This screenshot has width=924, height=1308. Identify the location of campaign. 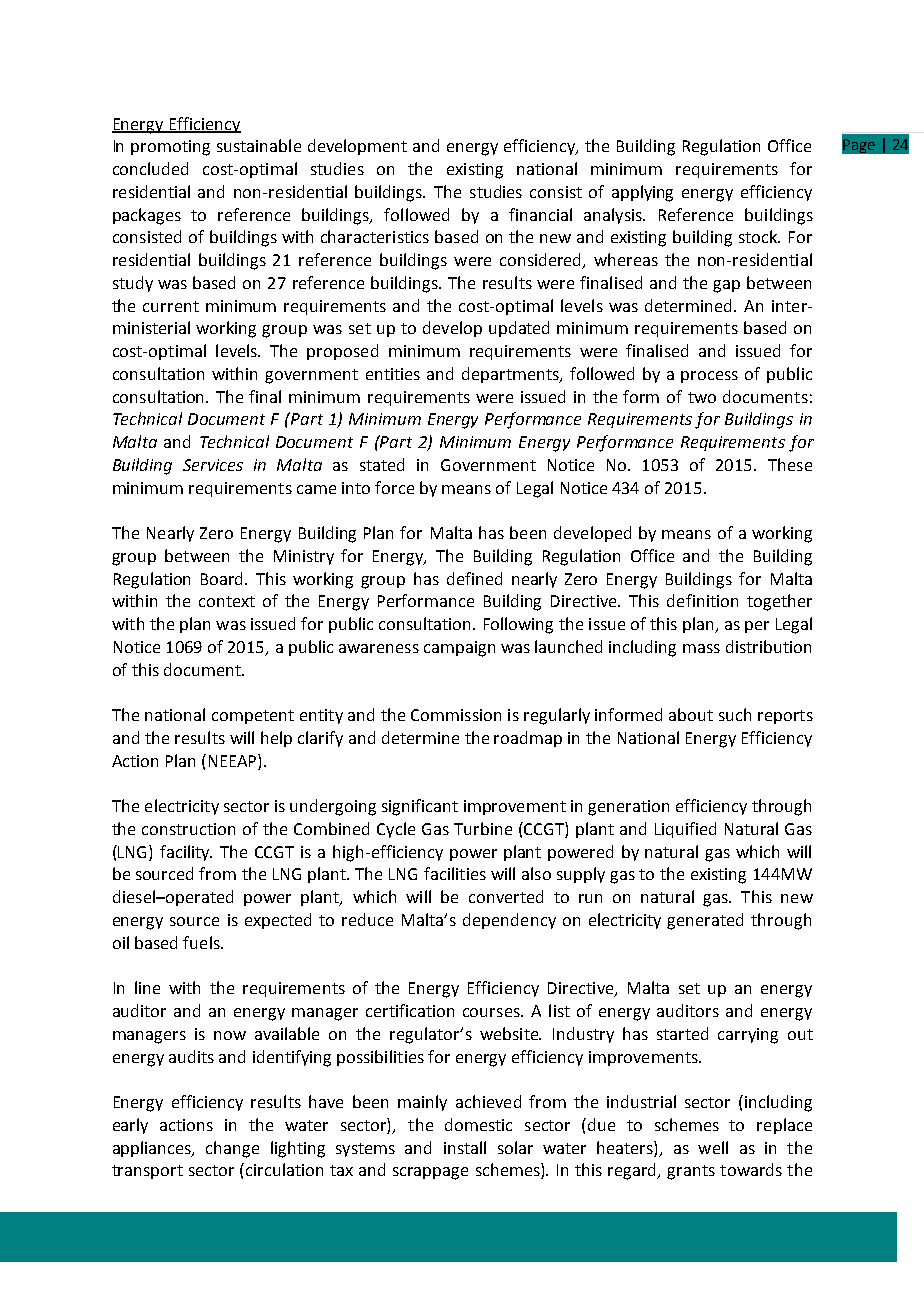
(459, 649).
